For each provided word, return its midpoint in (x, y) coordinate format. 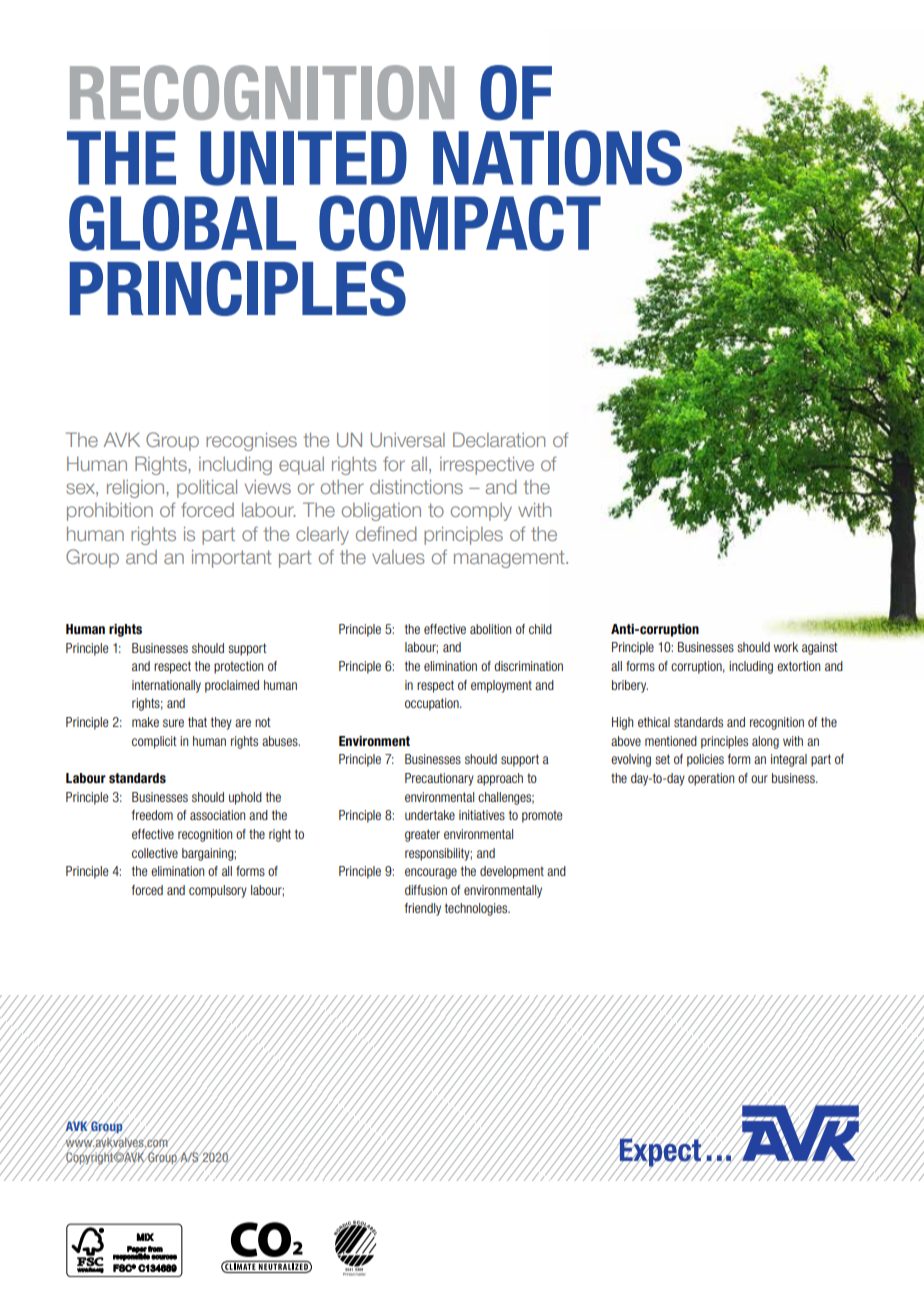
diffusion (426, 890)
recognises (251, 441)
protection (238, 667)
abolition (490, 629)
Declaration (499, 439)
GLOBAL (182, 223)
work (786, 647)
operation (711, 779)
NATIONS (557, 158)
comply (481, 512)
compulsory (218, 891)
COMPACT (460, 223)
